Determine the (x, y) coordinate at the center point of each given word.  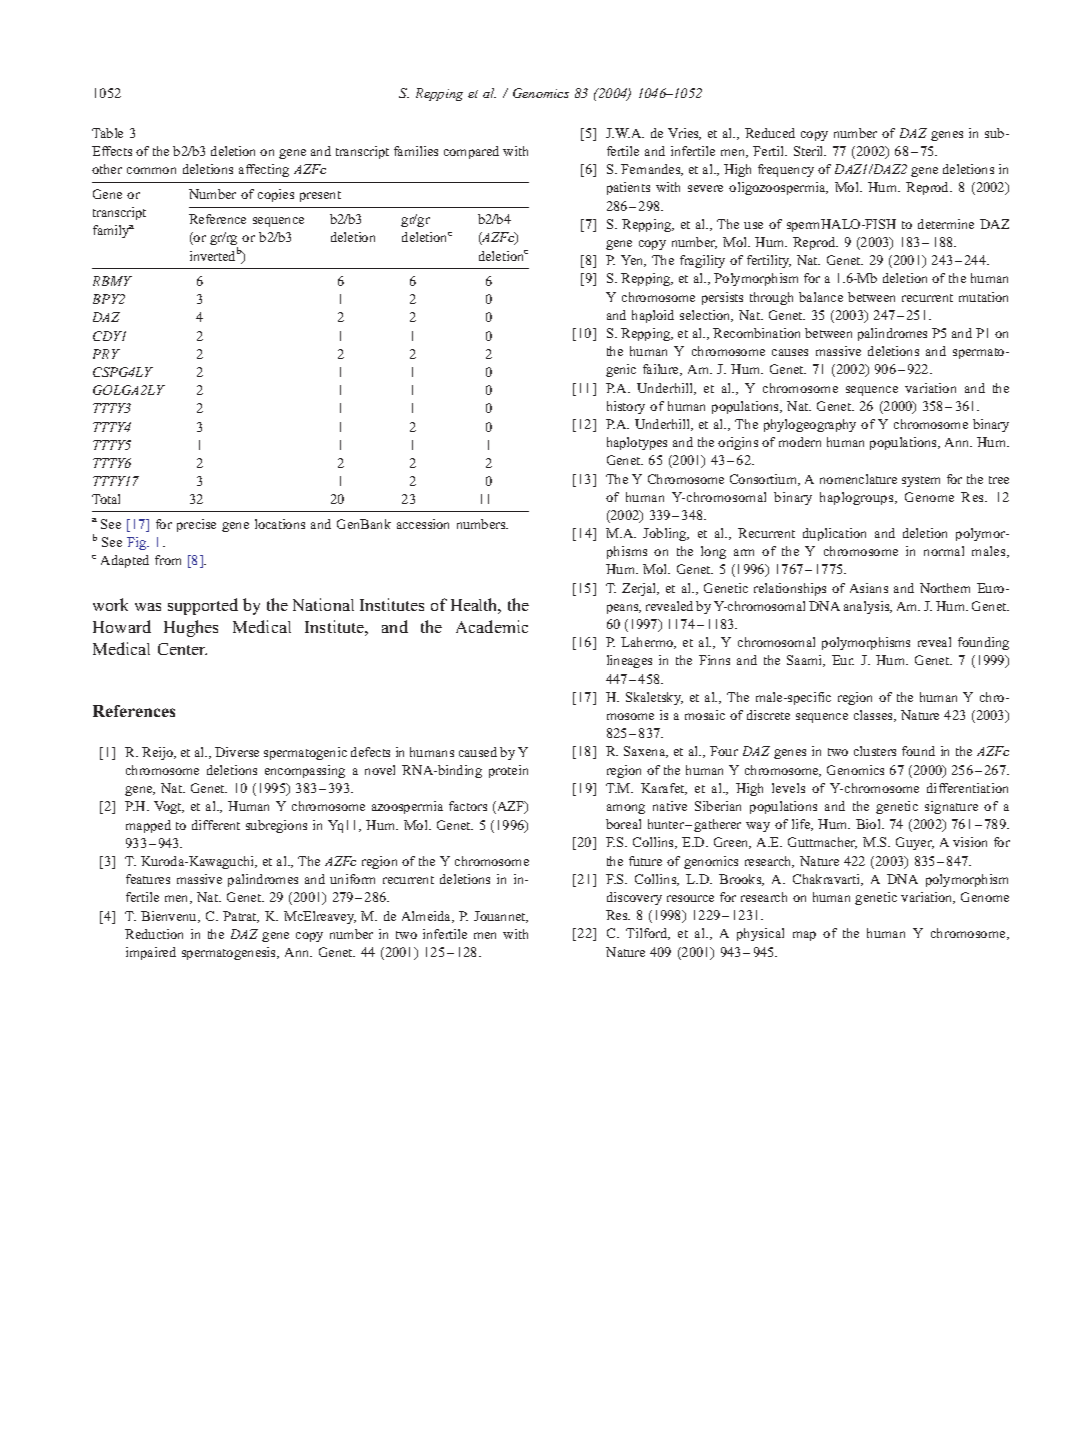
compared (471, 152)
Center (182, 649)
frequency (786, 170)
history (626, 407)
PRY (106, 354)
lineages (629, 661)
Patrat (241, 917)
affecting (264, 170)
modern (800, 442)
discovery (634, 898)
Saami (806, 661)
